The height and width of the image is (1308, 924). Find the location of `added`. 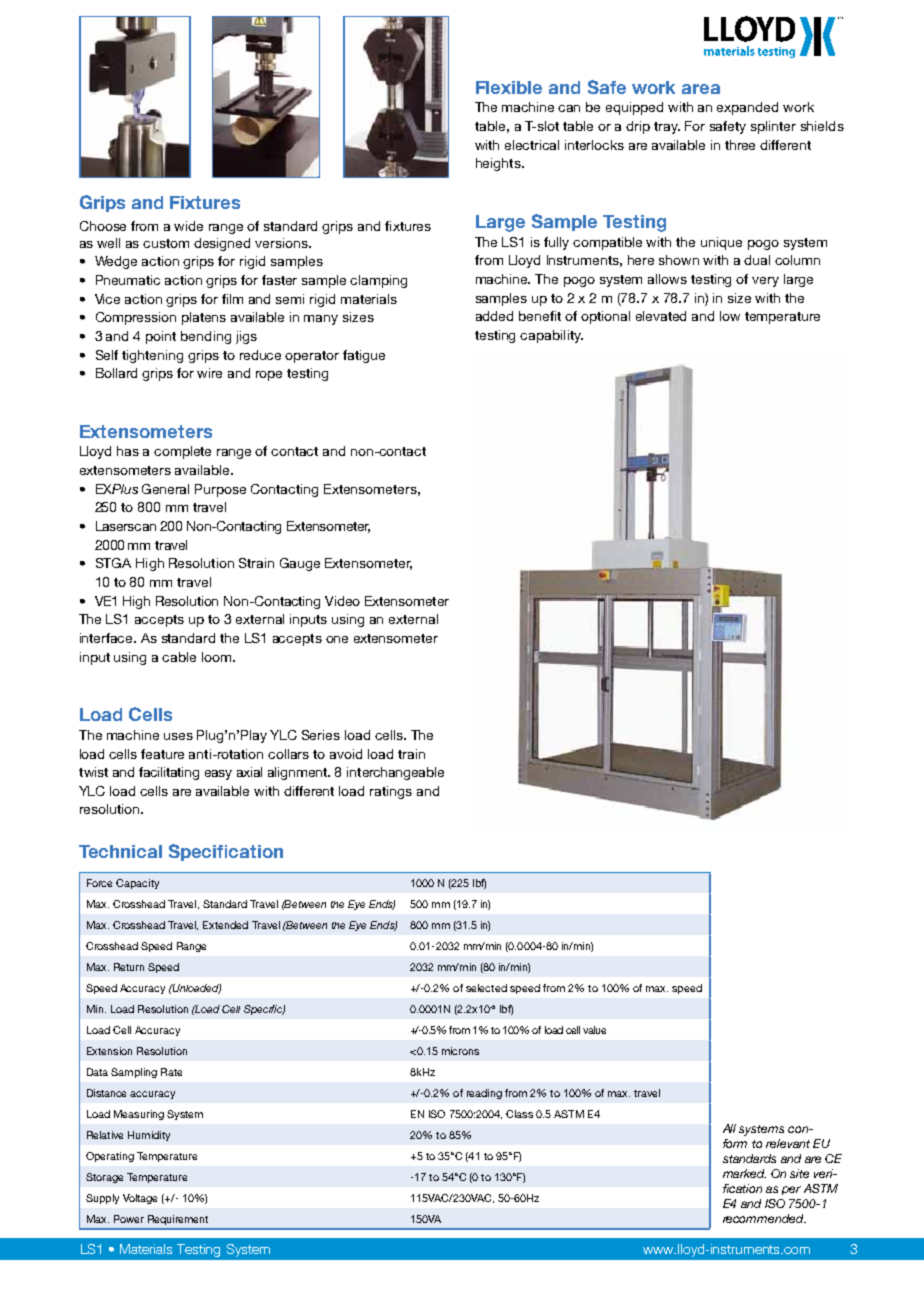

added is located at coordinates (494, 316).
